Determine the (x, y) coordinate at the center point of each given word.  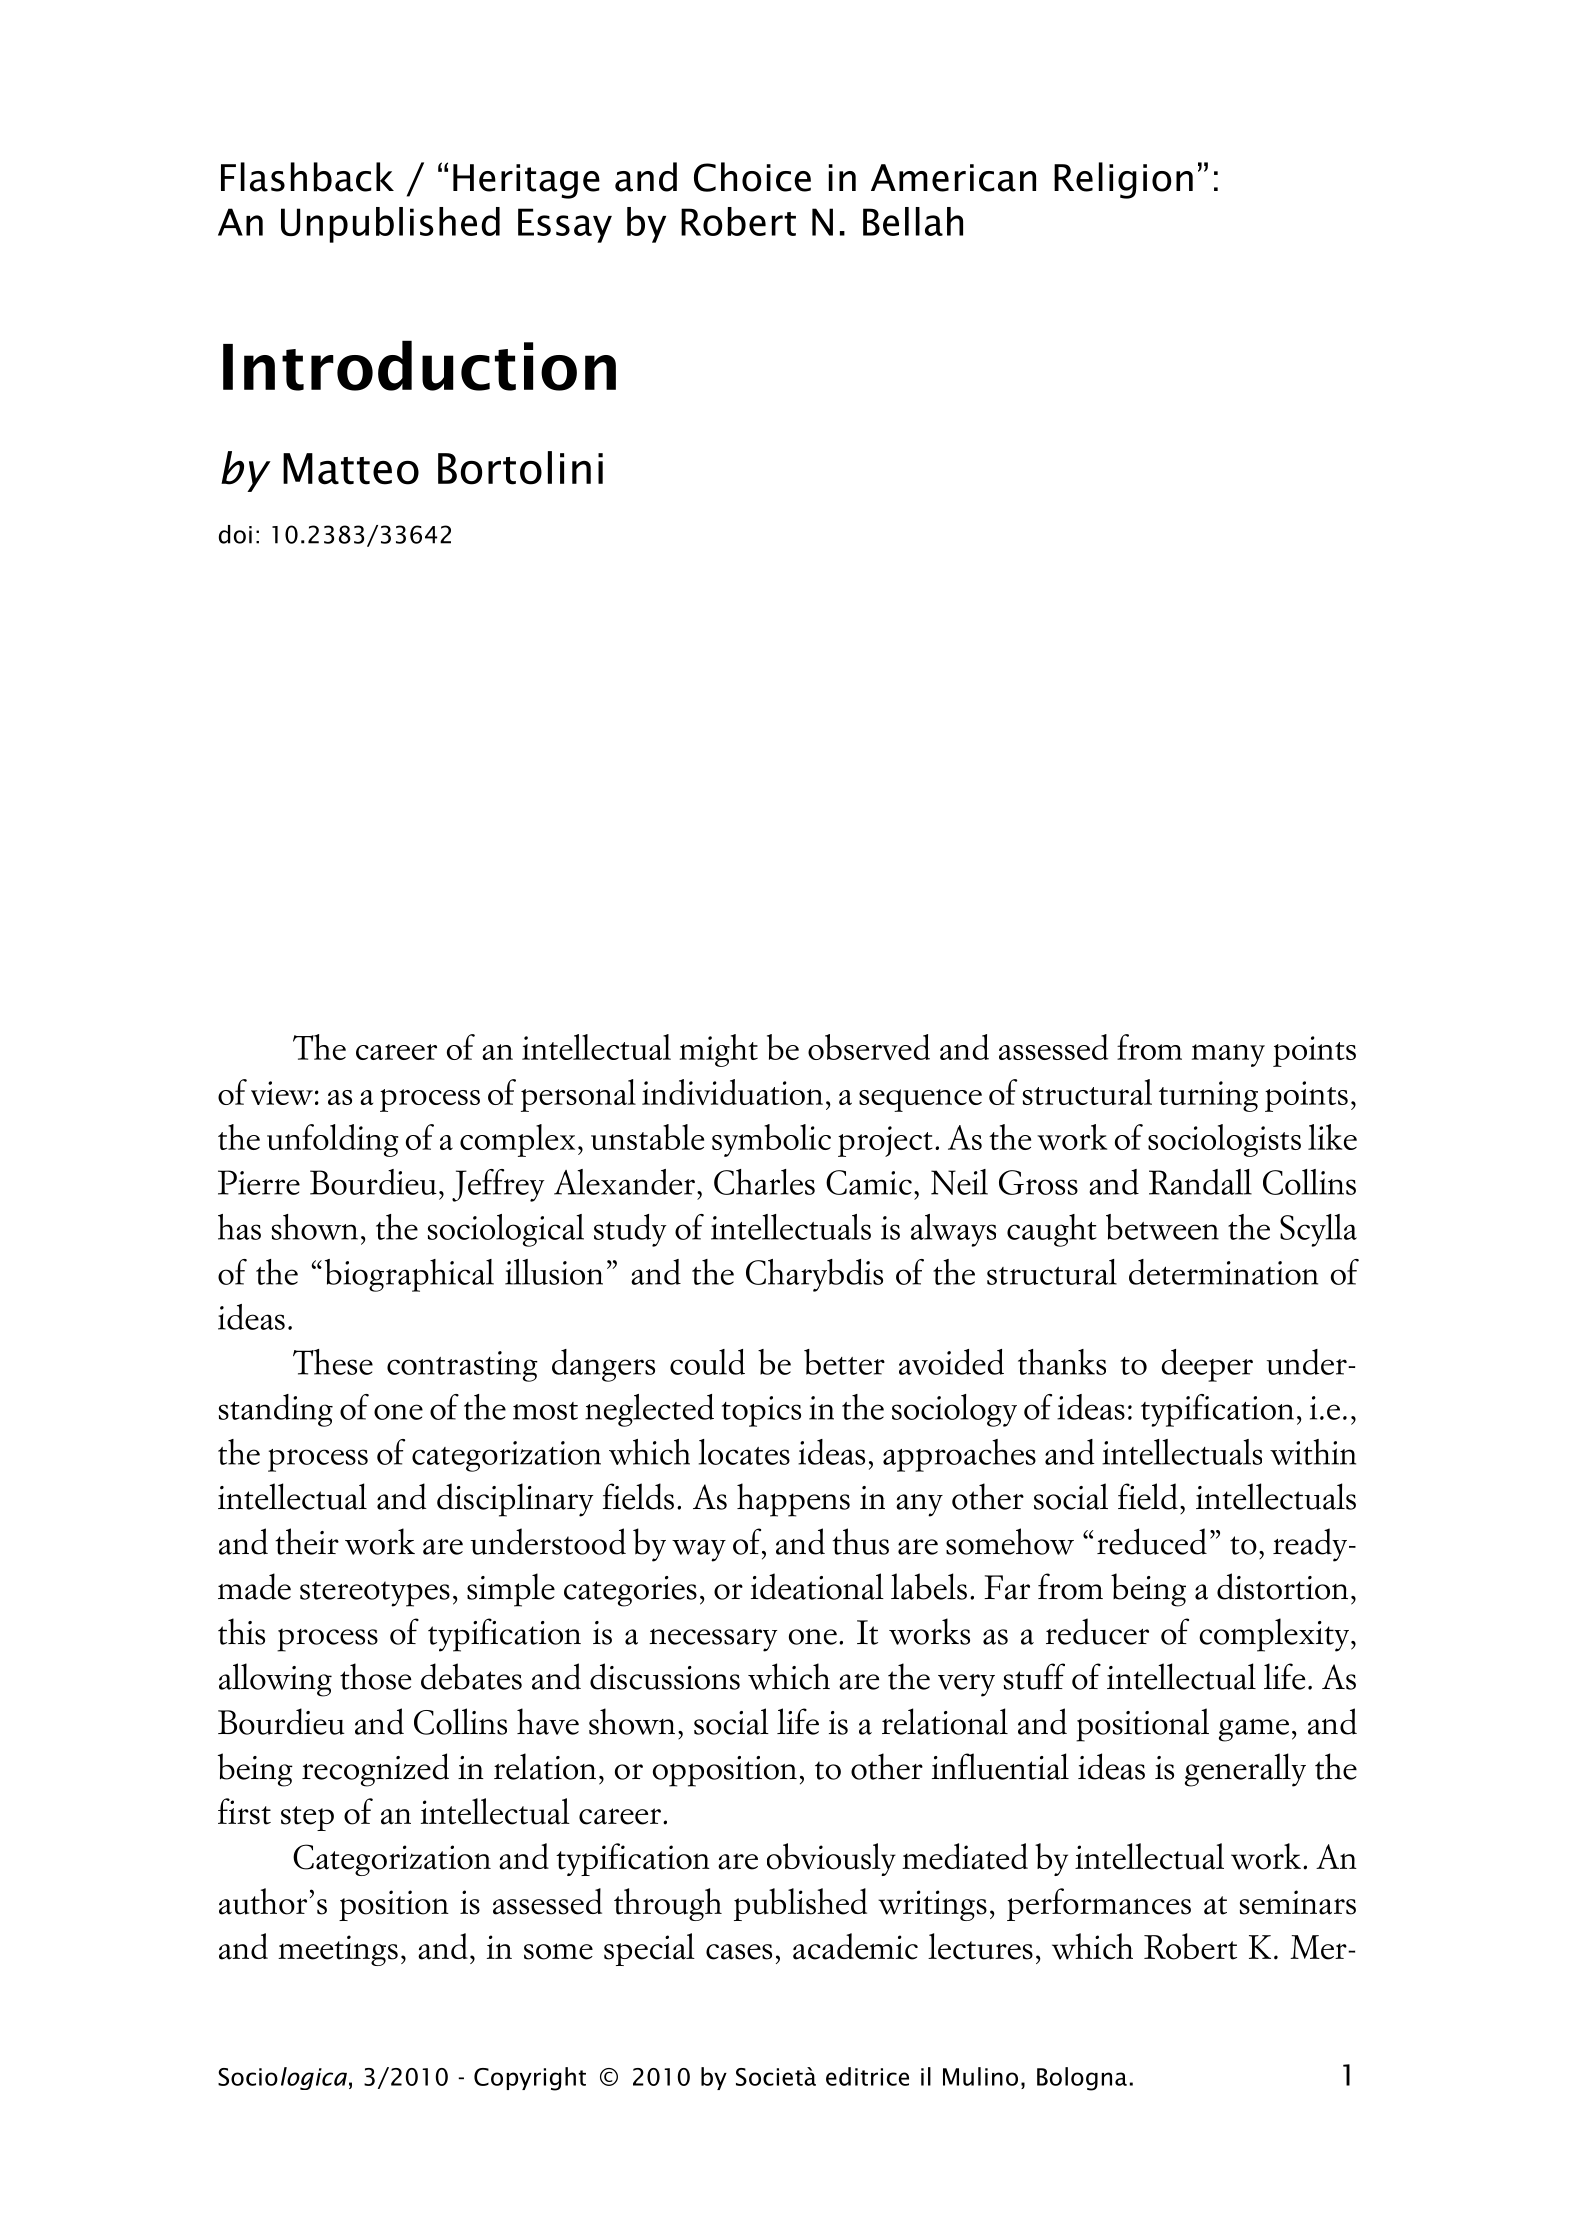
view (282, 1093)
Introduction (419, 365)
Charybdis (814, 1275)
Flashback (307, 177)
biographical (409, 1275)
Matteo (351, 469)
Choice (752, 177)
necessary (713, 1640)
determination (1223, 1272)
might (719, 1050)
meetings (338, 1950)
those (375, 1676)
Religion (1123, 180)
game (1254, 1730)
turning (1208, 1096)
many (1228, 1055)
